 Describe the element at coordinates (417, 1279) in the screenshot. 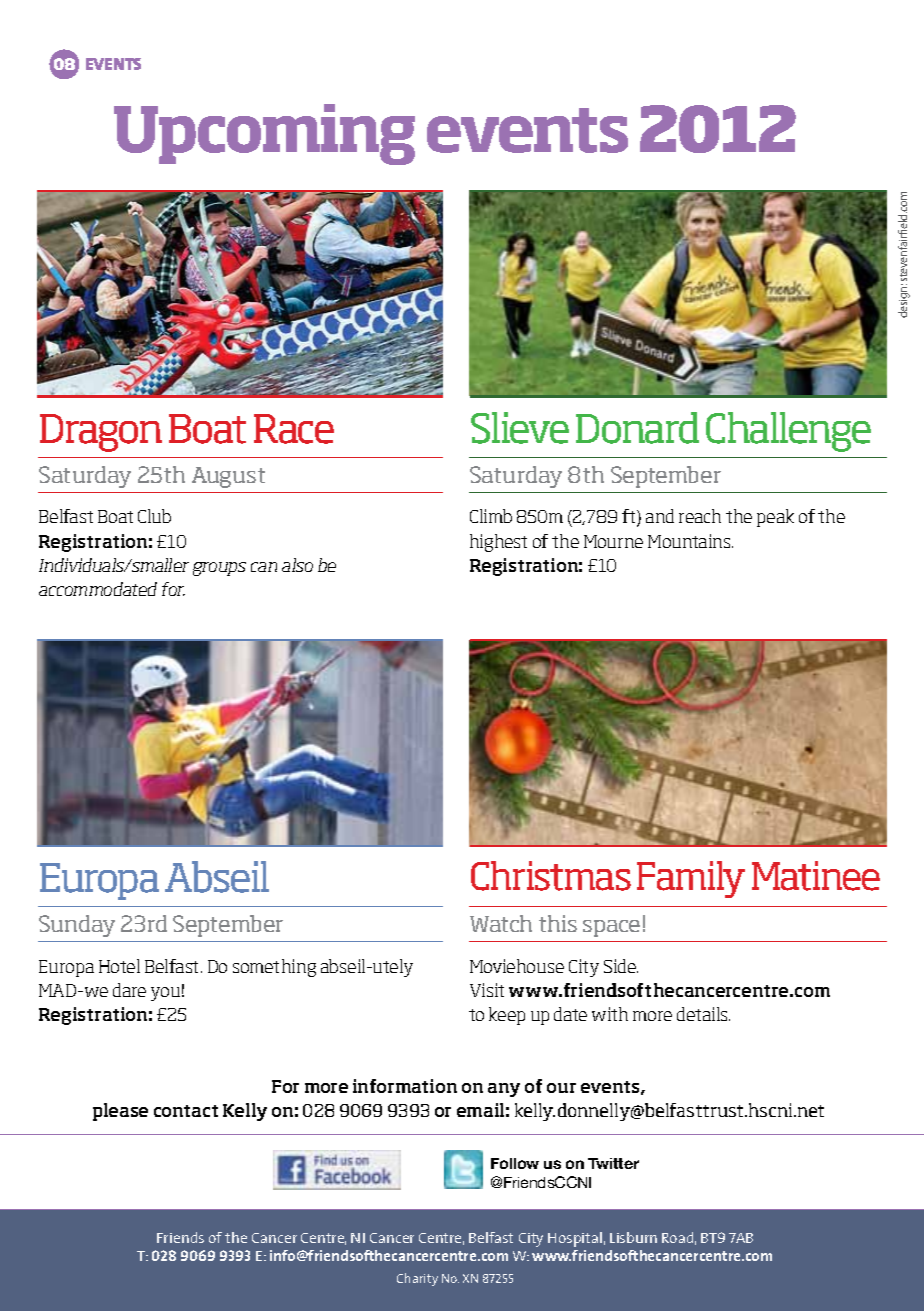

I see `Charity` at that location.
